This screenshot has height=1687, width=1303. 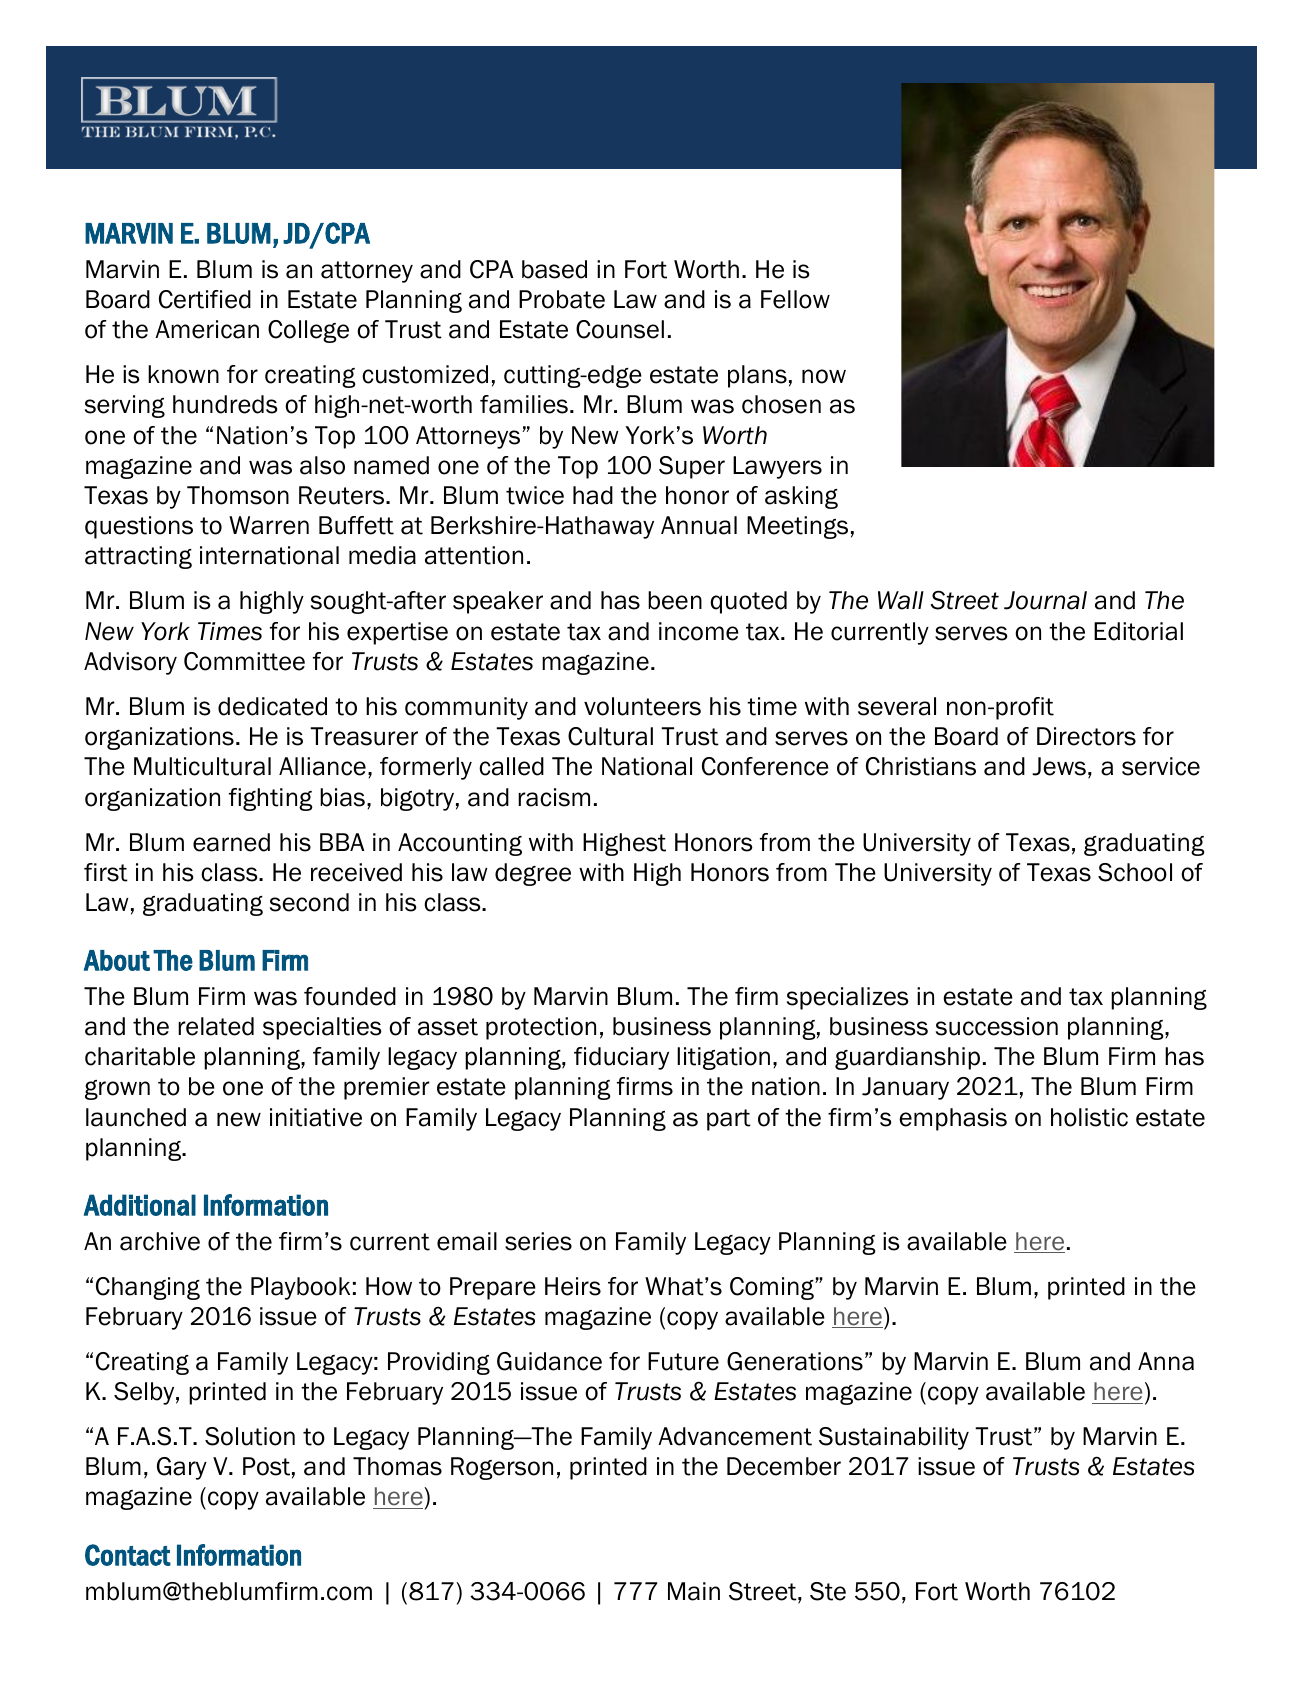 I want to click on Fellow, so click(x=795, y=299).
